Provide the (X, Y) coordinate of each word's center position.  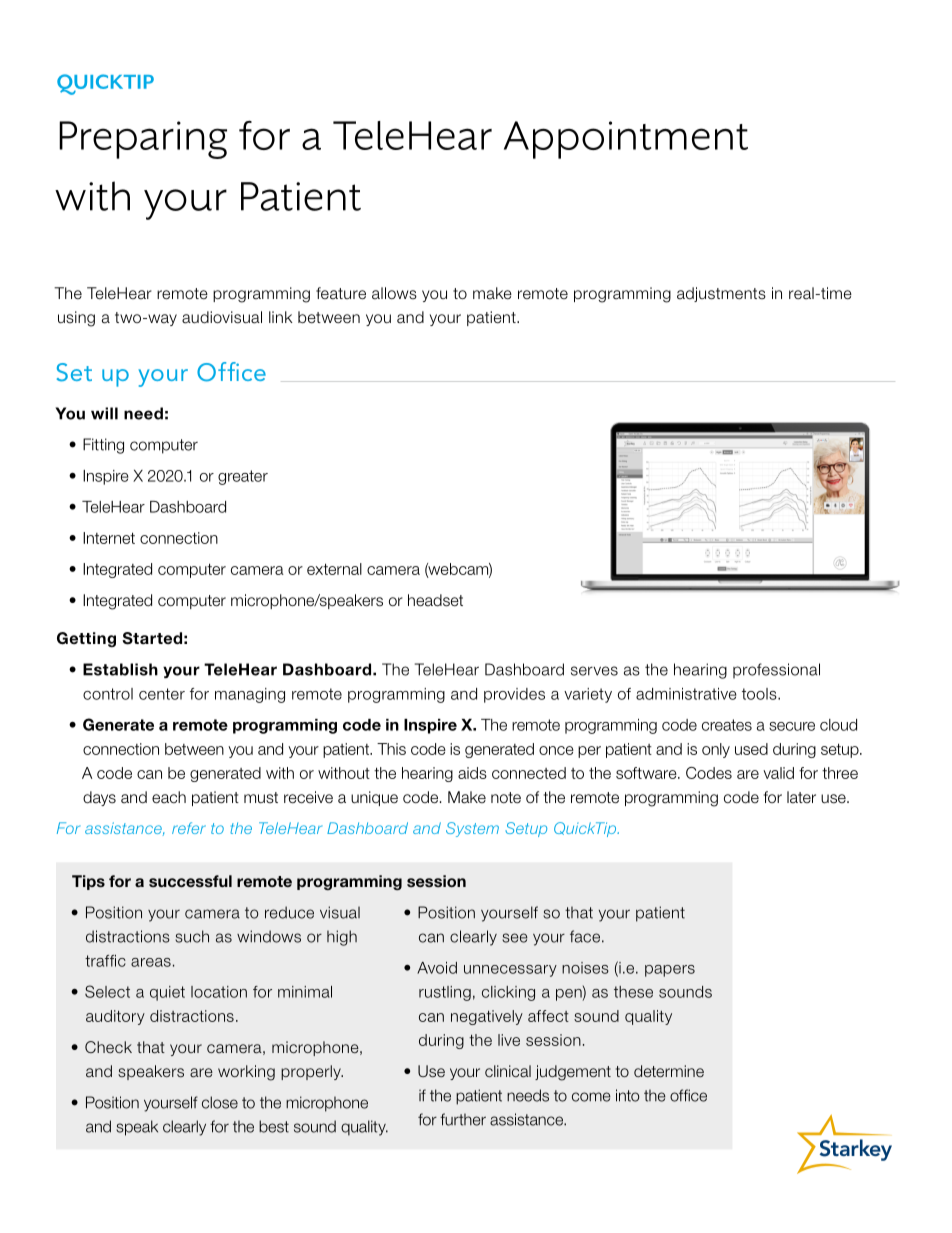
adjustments (721, 294)
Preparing (143, 140)
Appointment (626, 140)
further (463, 1119)
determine (669, 1071)
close (220, 1102)
